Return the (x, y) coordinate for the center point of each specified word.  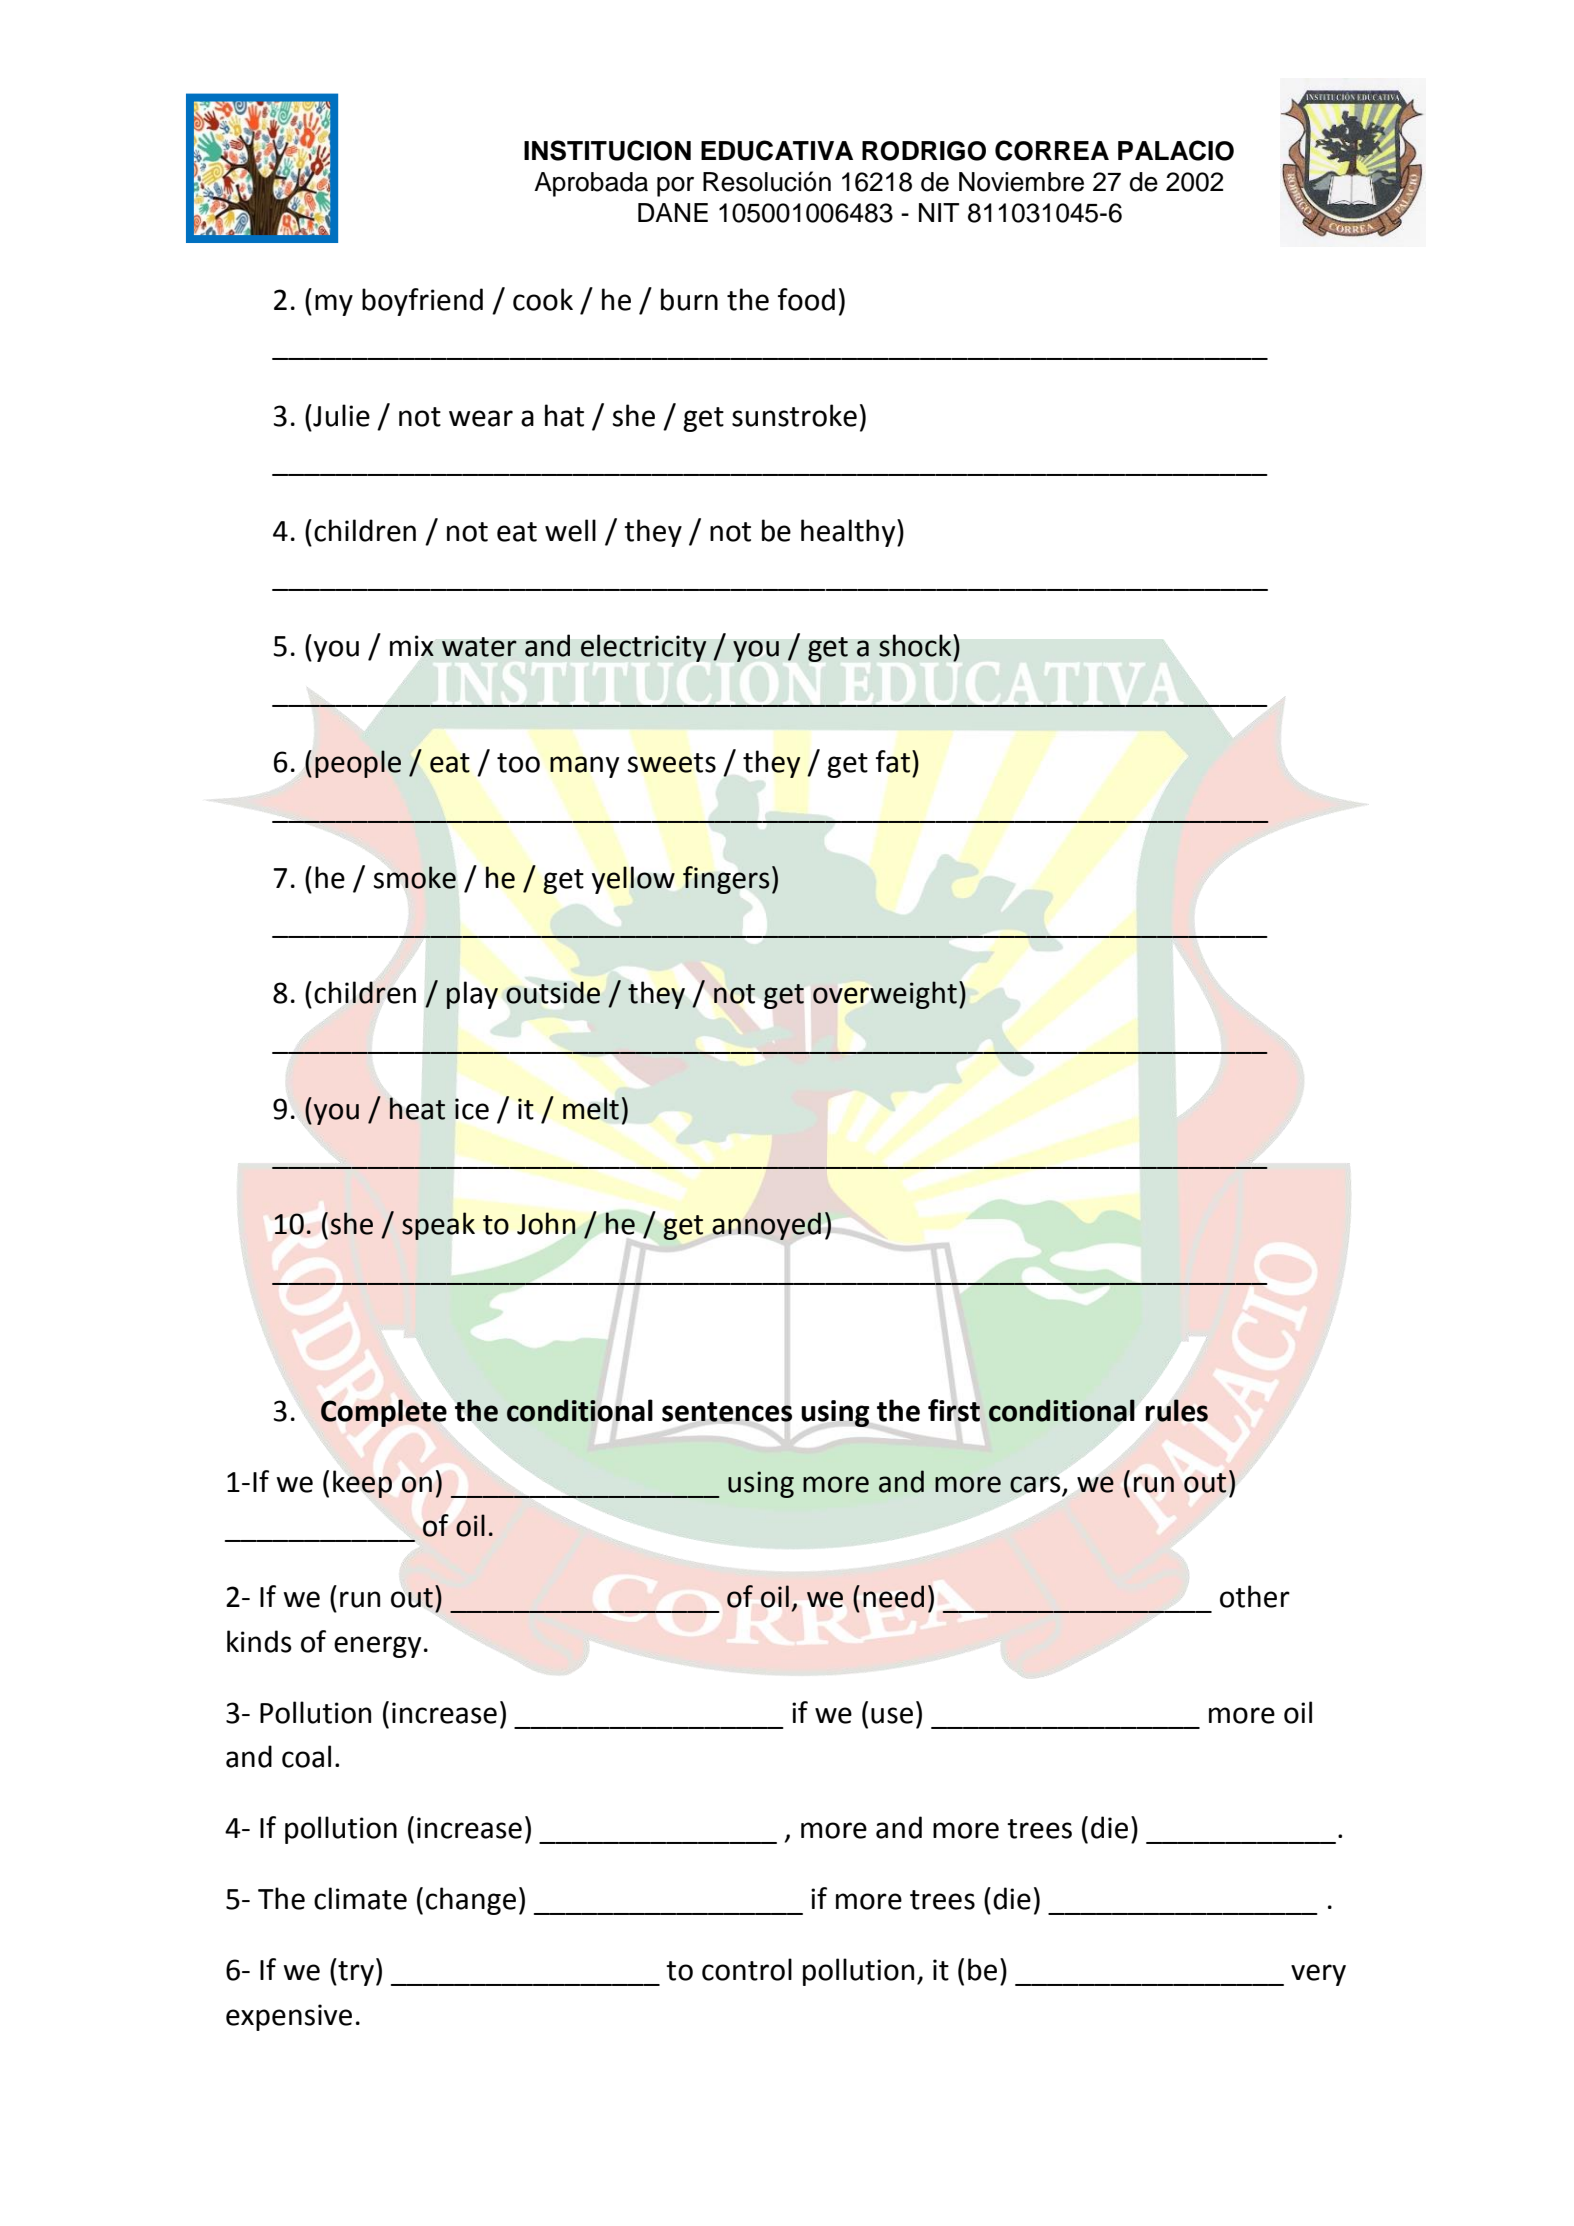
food (806, 299)
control (747, 1969)
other (1255, 1596)
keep (362, 1484)
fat (894, 761)
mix (412, 645)
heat (417, 1108)
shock (916, 645)
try (355, 1973)
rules (1177, 1410)
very (1318, 1975)
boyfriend (422, 302)
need (893, 1596)
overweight (885, 995)
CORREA (1052, 150)
